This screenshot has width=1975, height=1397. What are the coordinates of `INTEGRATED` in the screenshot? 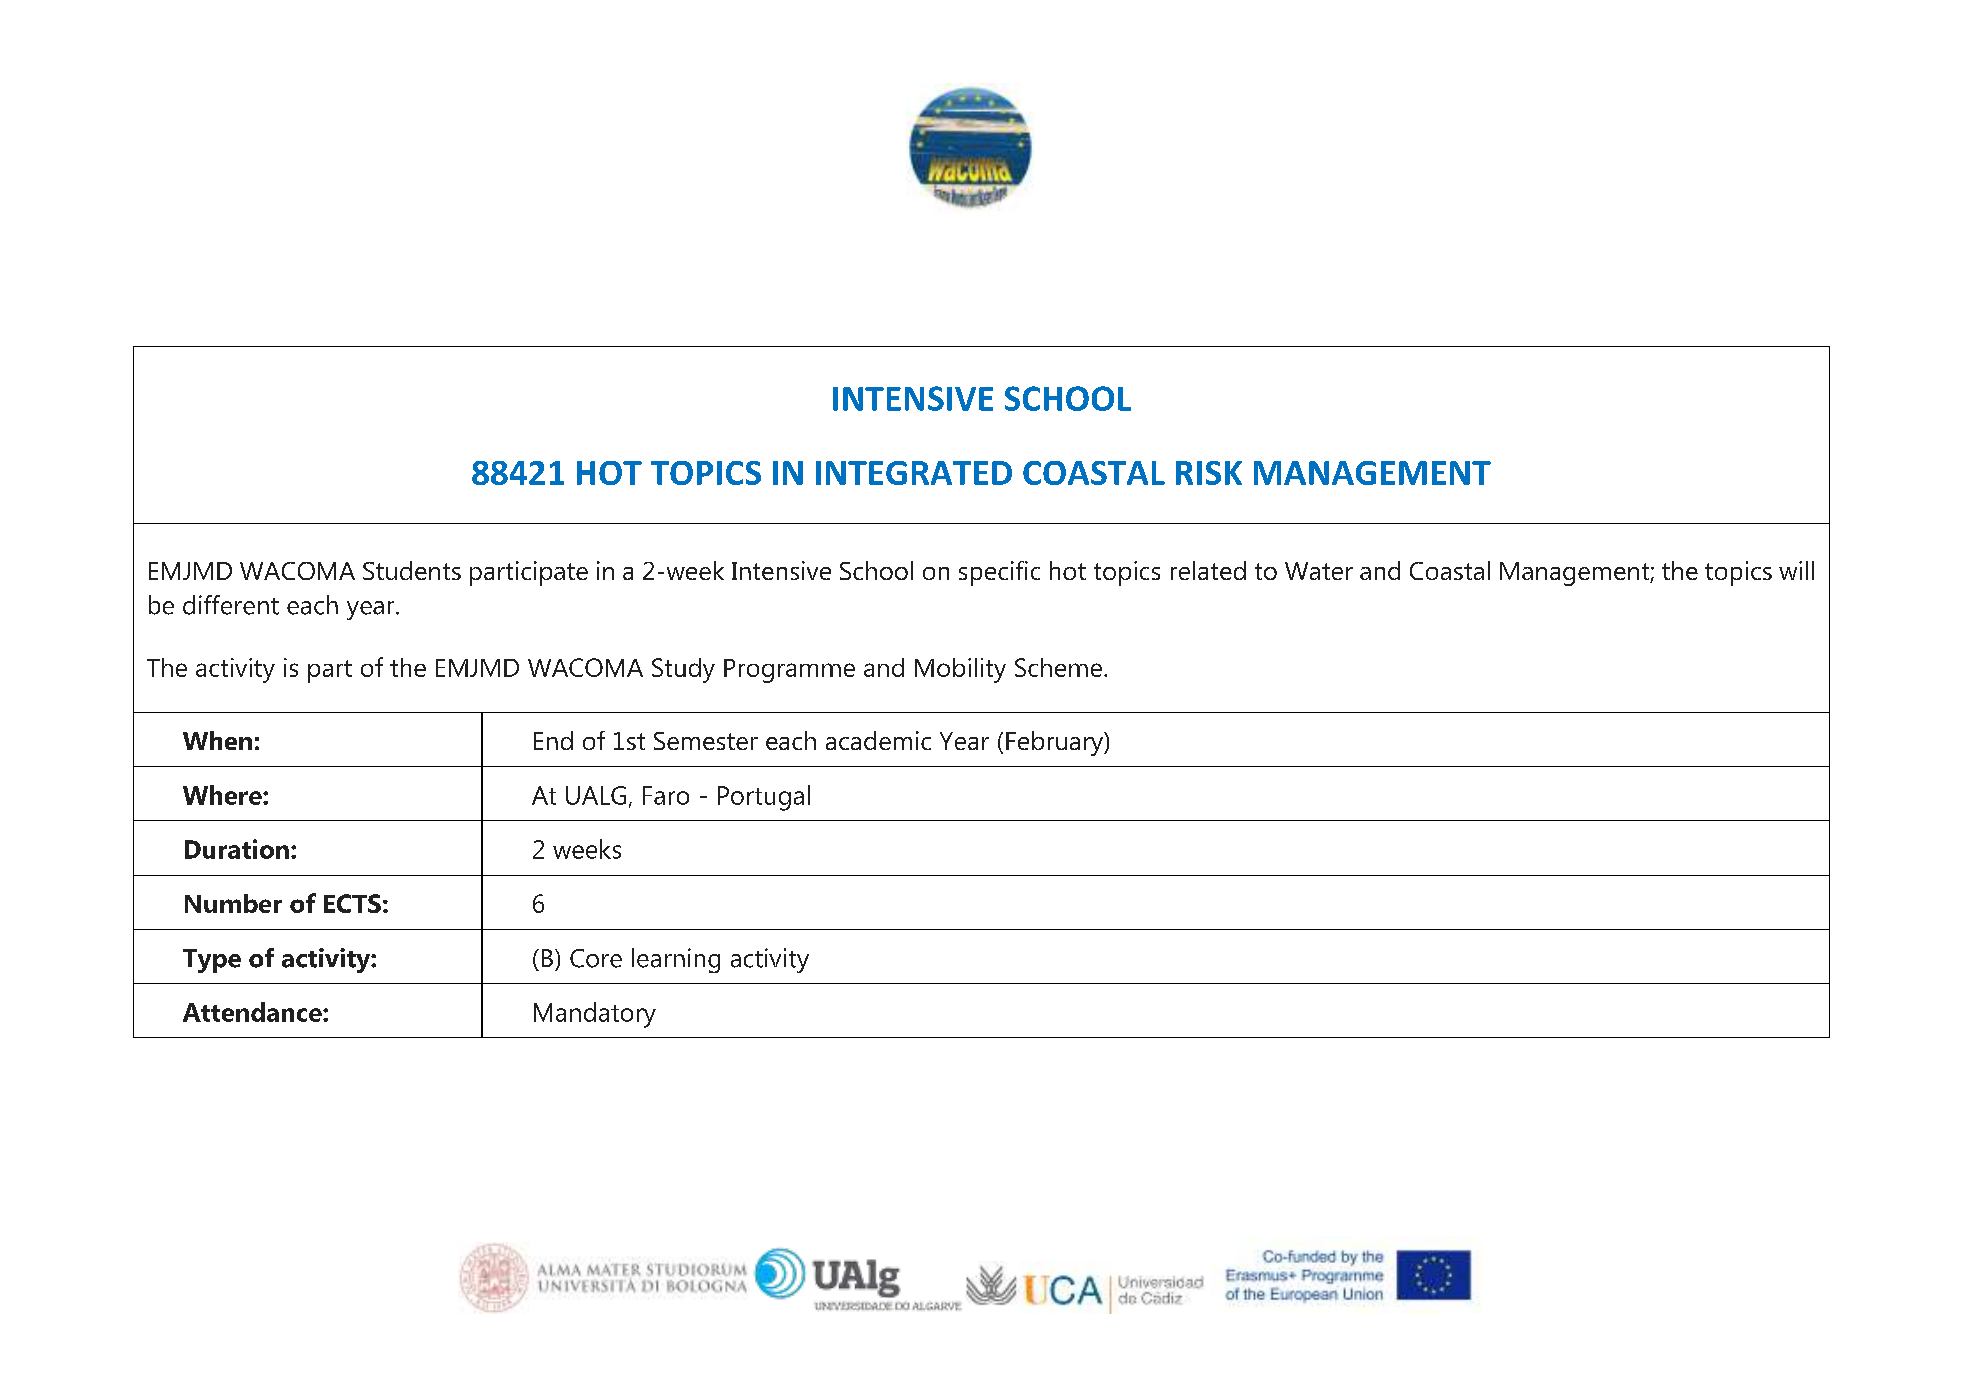 It's located at (914, 473).
